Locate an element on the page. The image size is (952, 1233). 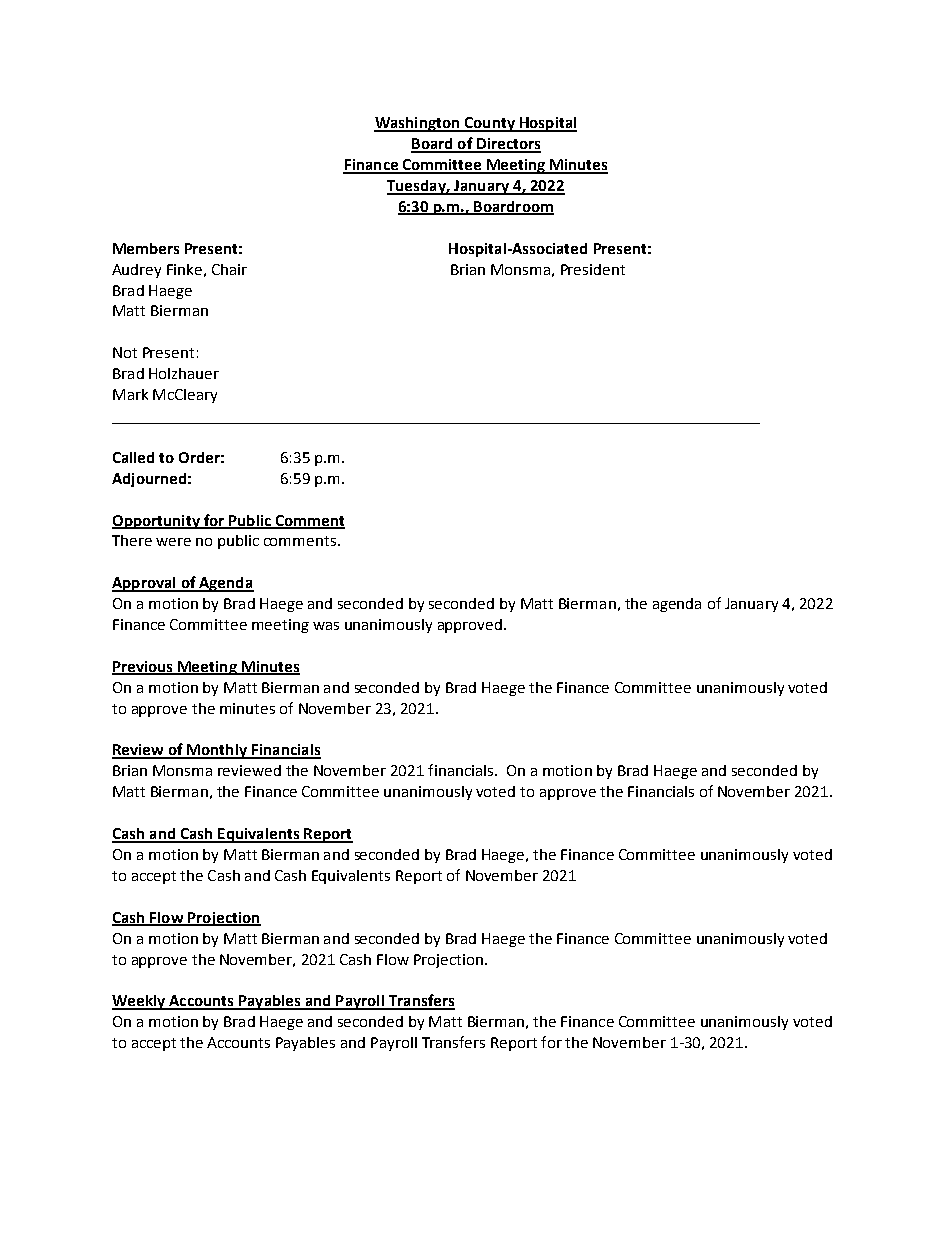
were is located at coordinates (173, 542).
